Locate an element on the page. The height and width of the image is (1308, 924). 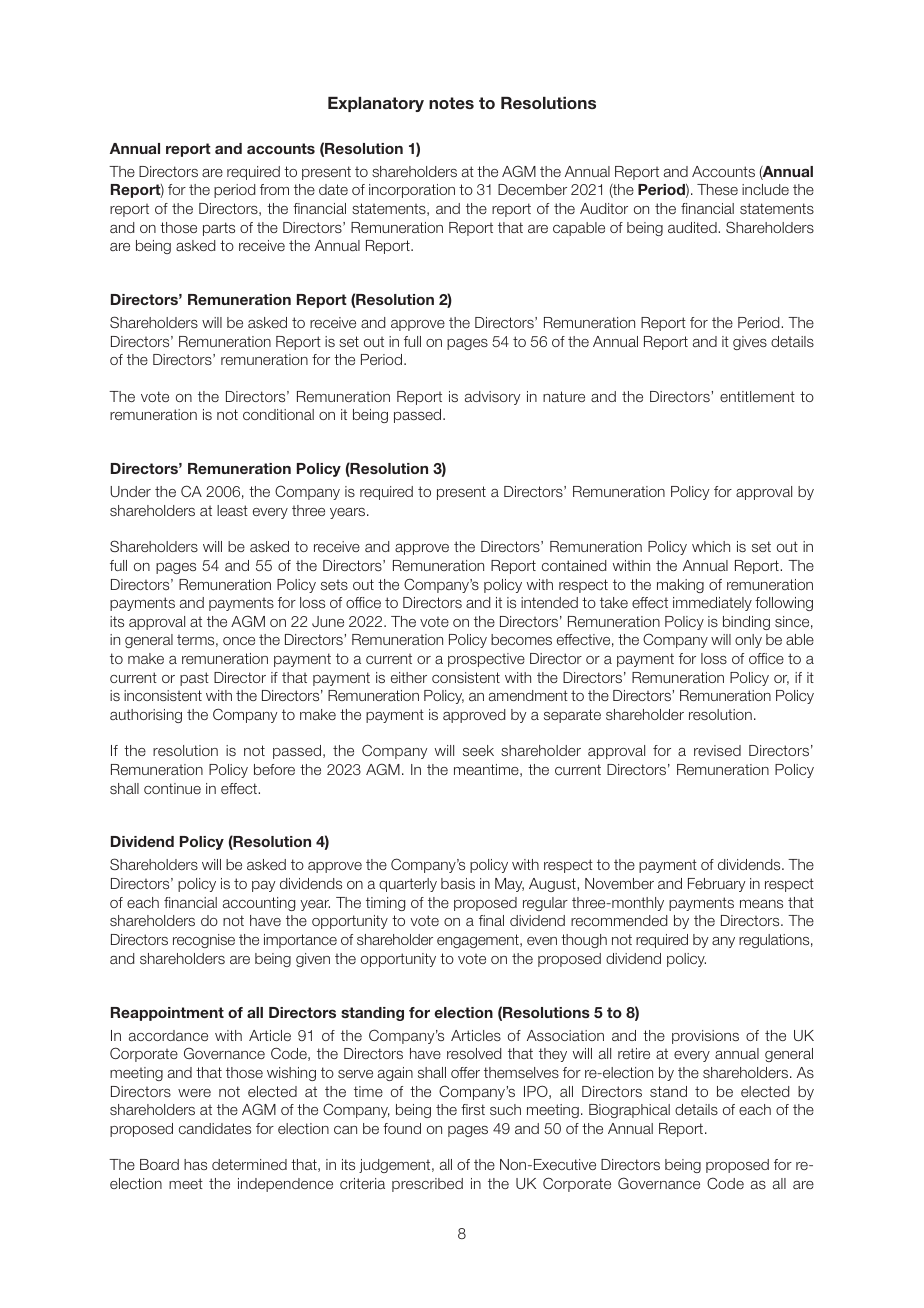
only is located at coordinates (748, 641).
